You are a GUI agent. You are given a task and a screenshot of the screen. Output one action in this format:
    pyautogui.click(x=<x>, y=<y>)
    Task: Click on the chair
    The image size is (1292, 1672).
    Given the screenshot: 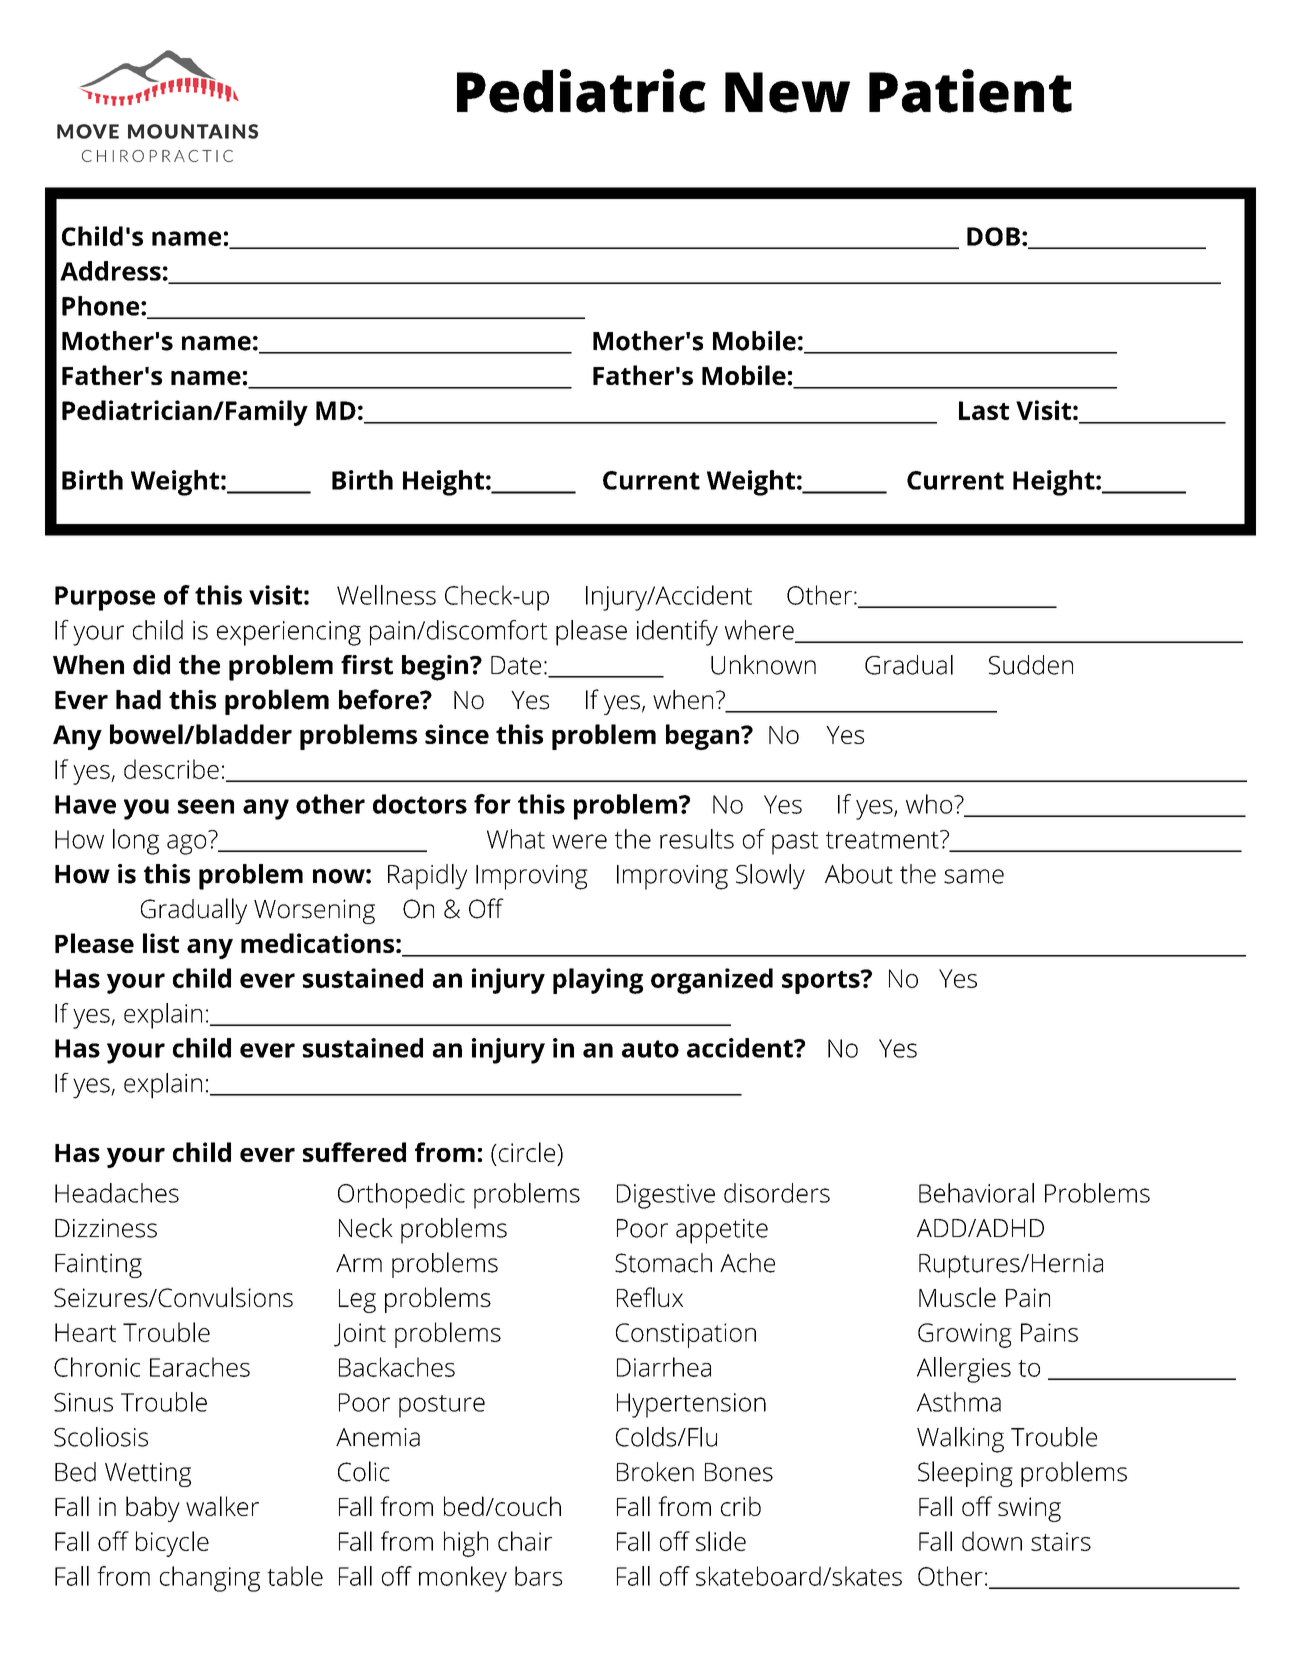 What is the action you would take?
    pyautogui.click(x=525, y=1541)
